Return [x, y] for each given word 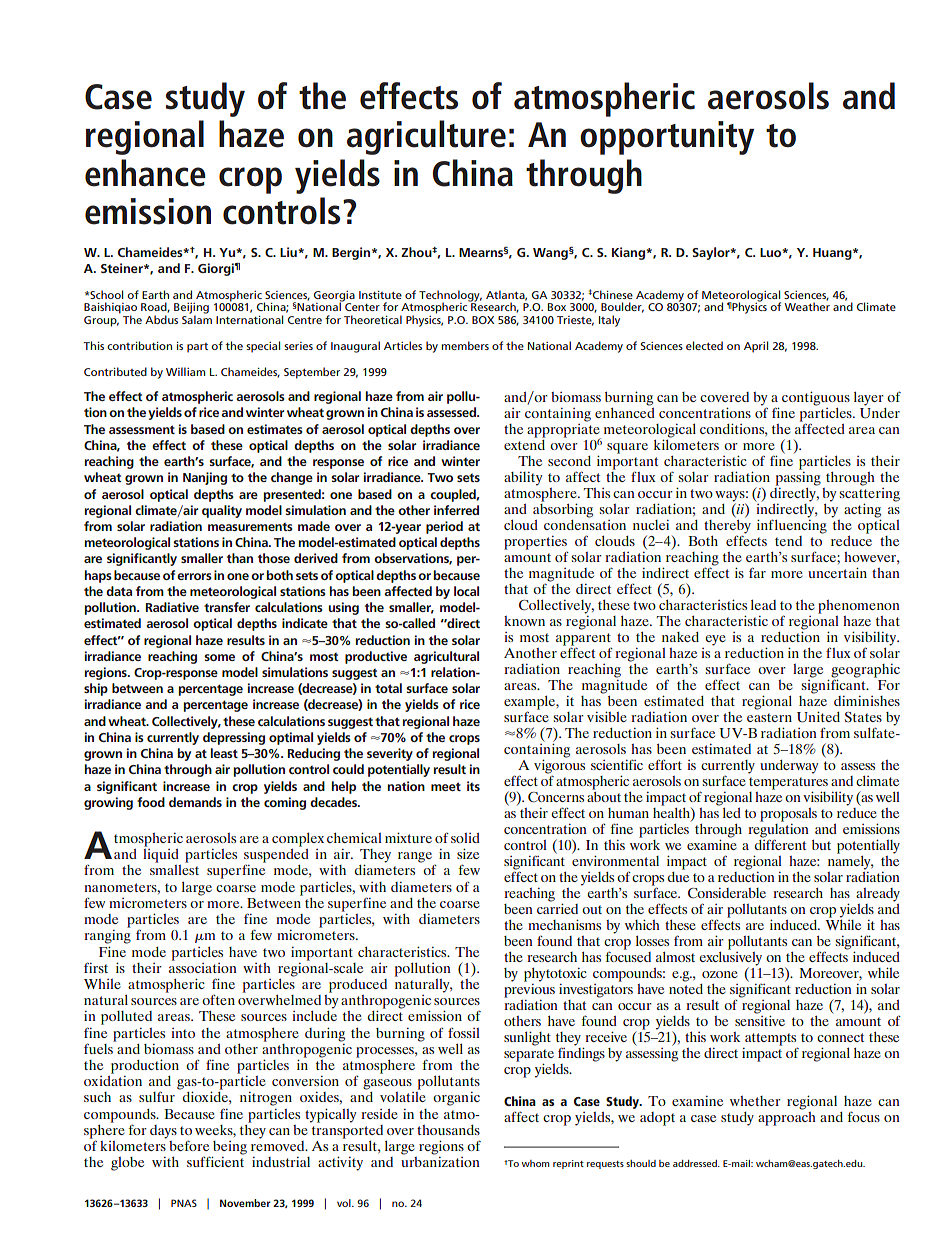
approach [787, 1119]
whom [536, 1163]
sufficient [215, 1161]
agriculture [426, 137]
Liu [289, 252]
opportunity [667, 138]
